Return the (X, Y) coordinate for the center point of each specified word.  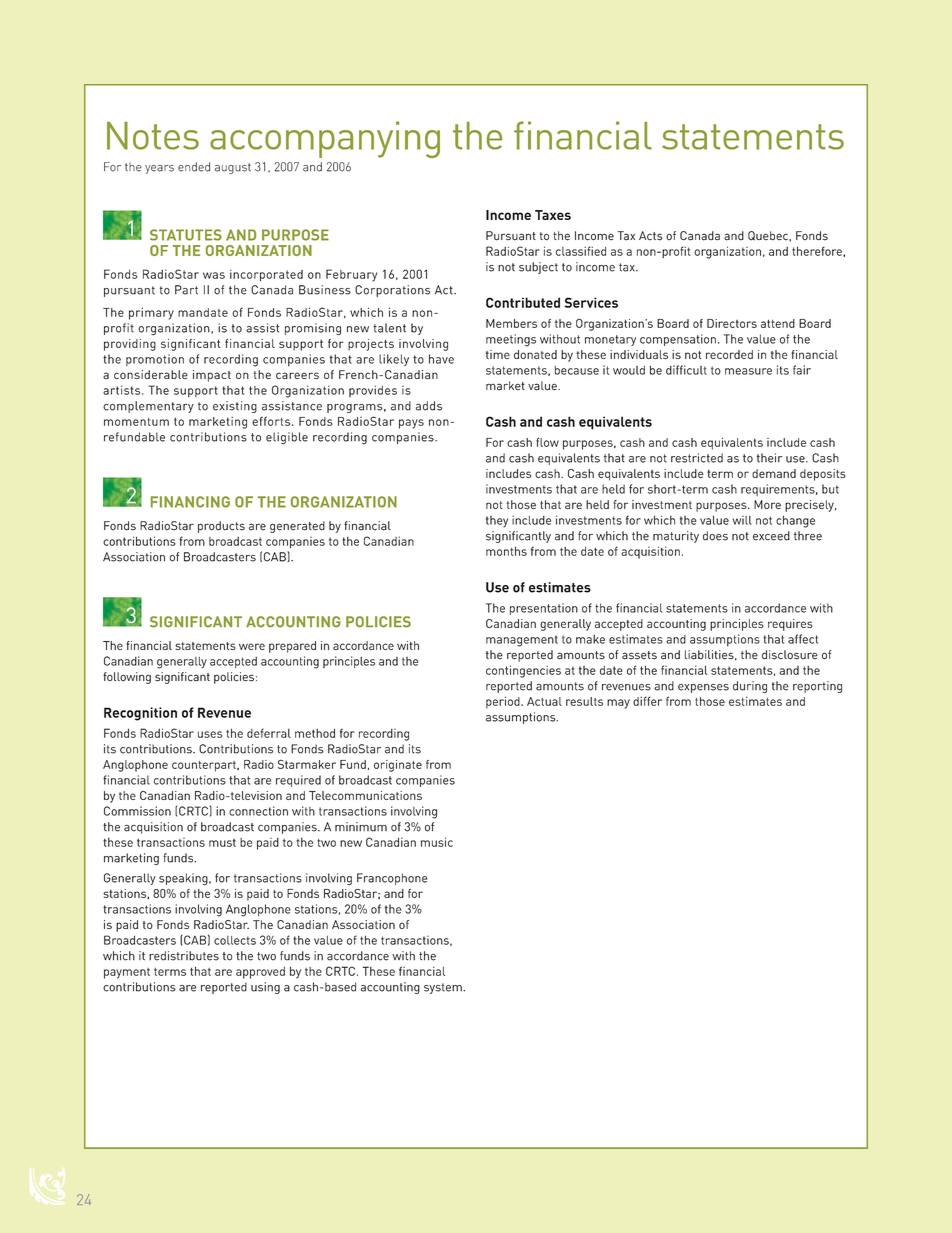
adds (429, 406)
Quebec (769, 236)
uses (210, 734)
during (750, 687)
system (444, 988)
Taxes (553, 215)
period (504, 702)
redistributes (184, 956)
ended (194, 167)
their (769, 458)
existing (235, 407)
